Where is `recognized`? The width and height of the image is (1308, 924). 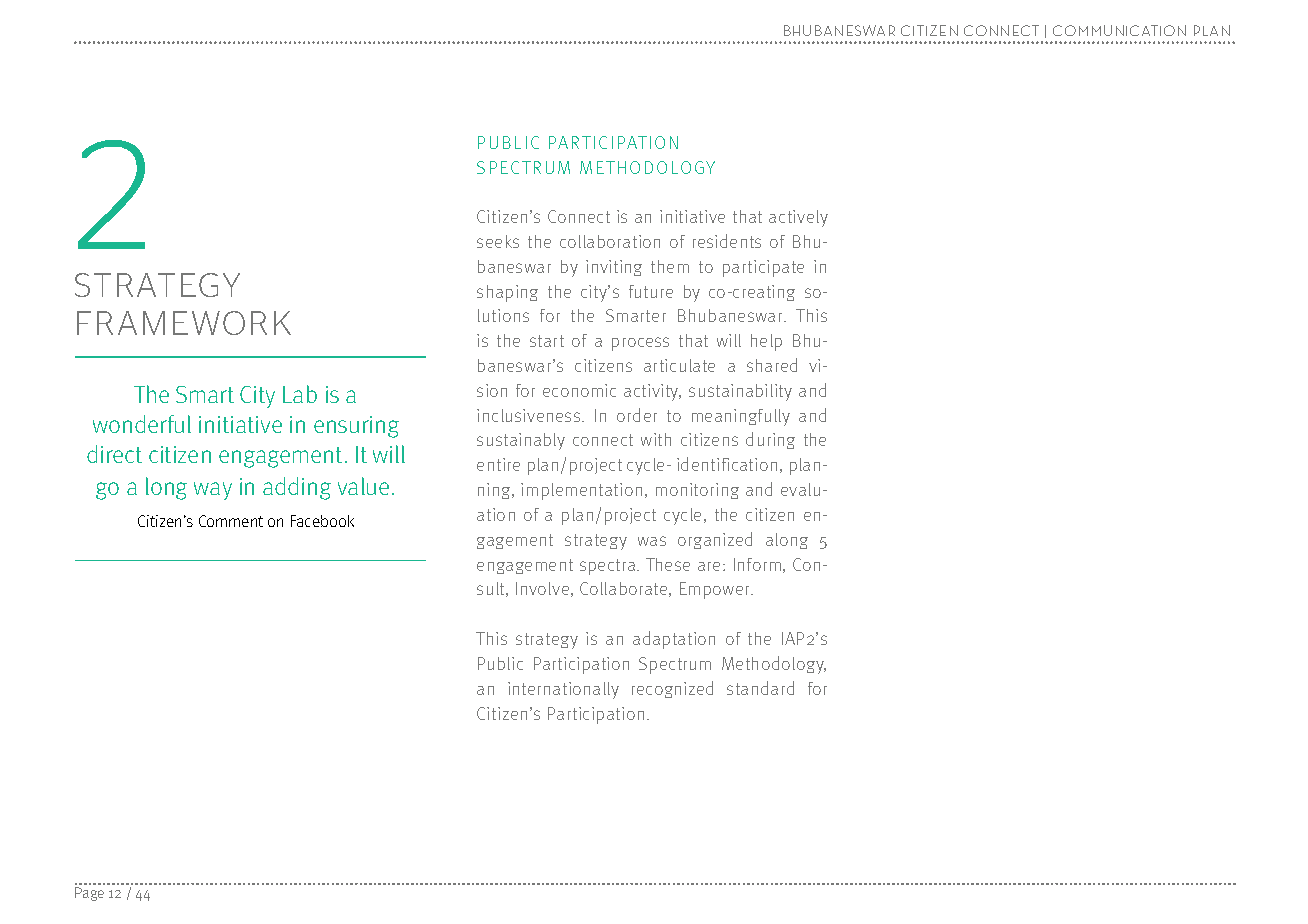
recognized is located at coordinates (672, 689).
